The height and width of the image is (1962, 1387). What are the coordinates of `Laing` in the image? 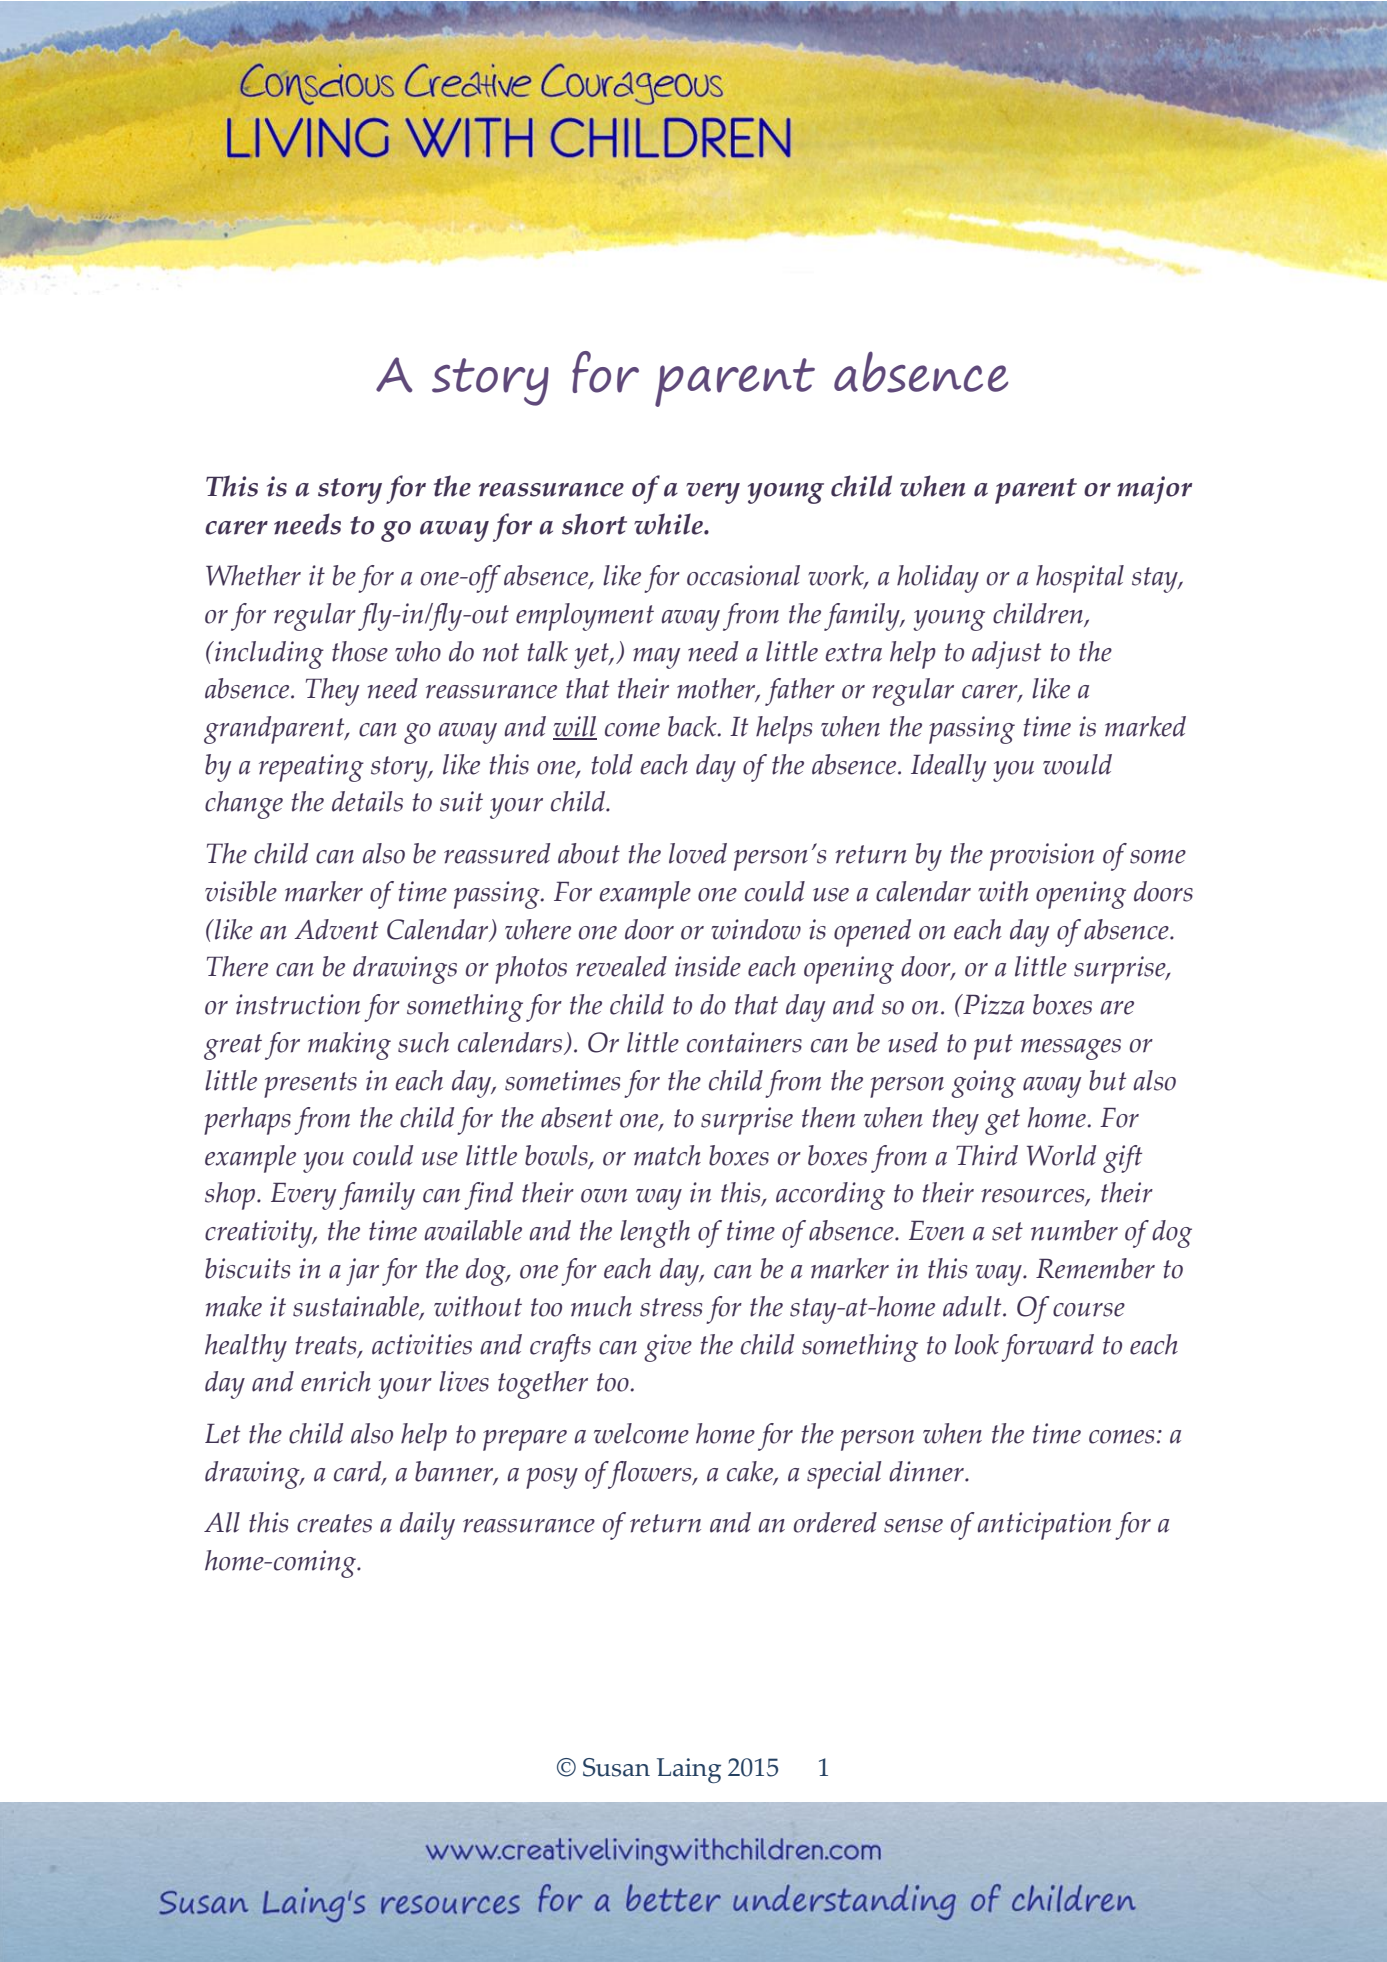 It's located at (689, 1770).
